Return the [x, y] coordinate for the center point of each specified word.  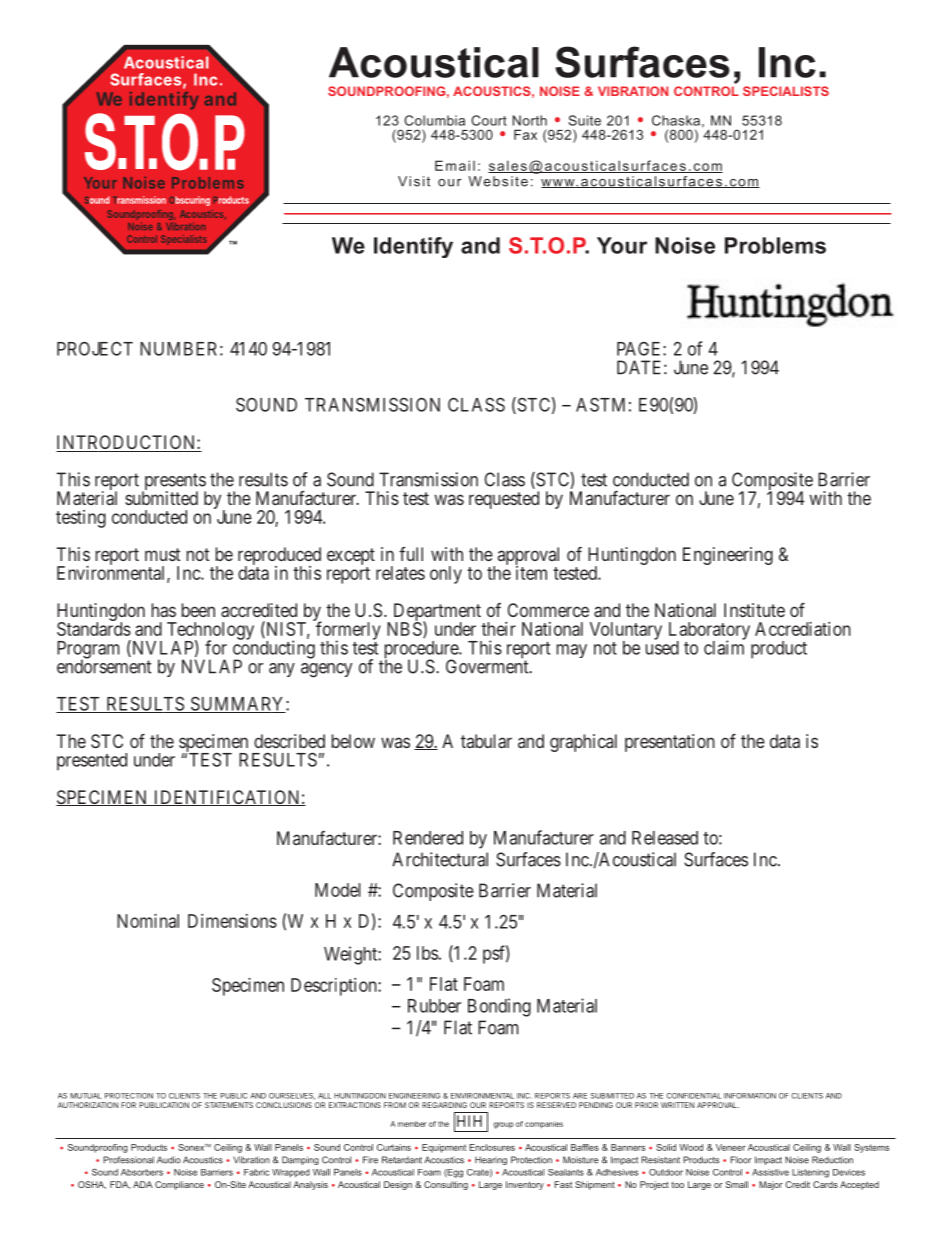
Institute [754, 610]
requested [504, 500]
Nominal [148, 921]
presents [174, 483]
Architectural [440, 859]
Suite [584, 120]
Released [665, 838]
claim [724, 647]
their [498, 629]
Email [455, 165]
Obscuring [189, 201]
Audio [169, 1160]
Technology [210, 632]
